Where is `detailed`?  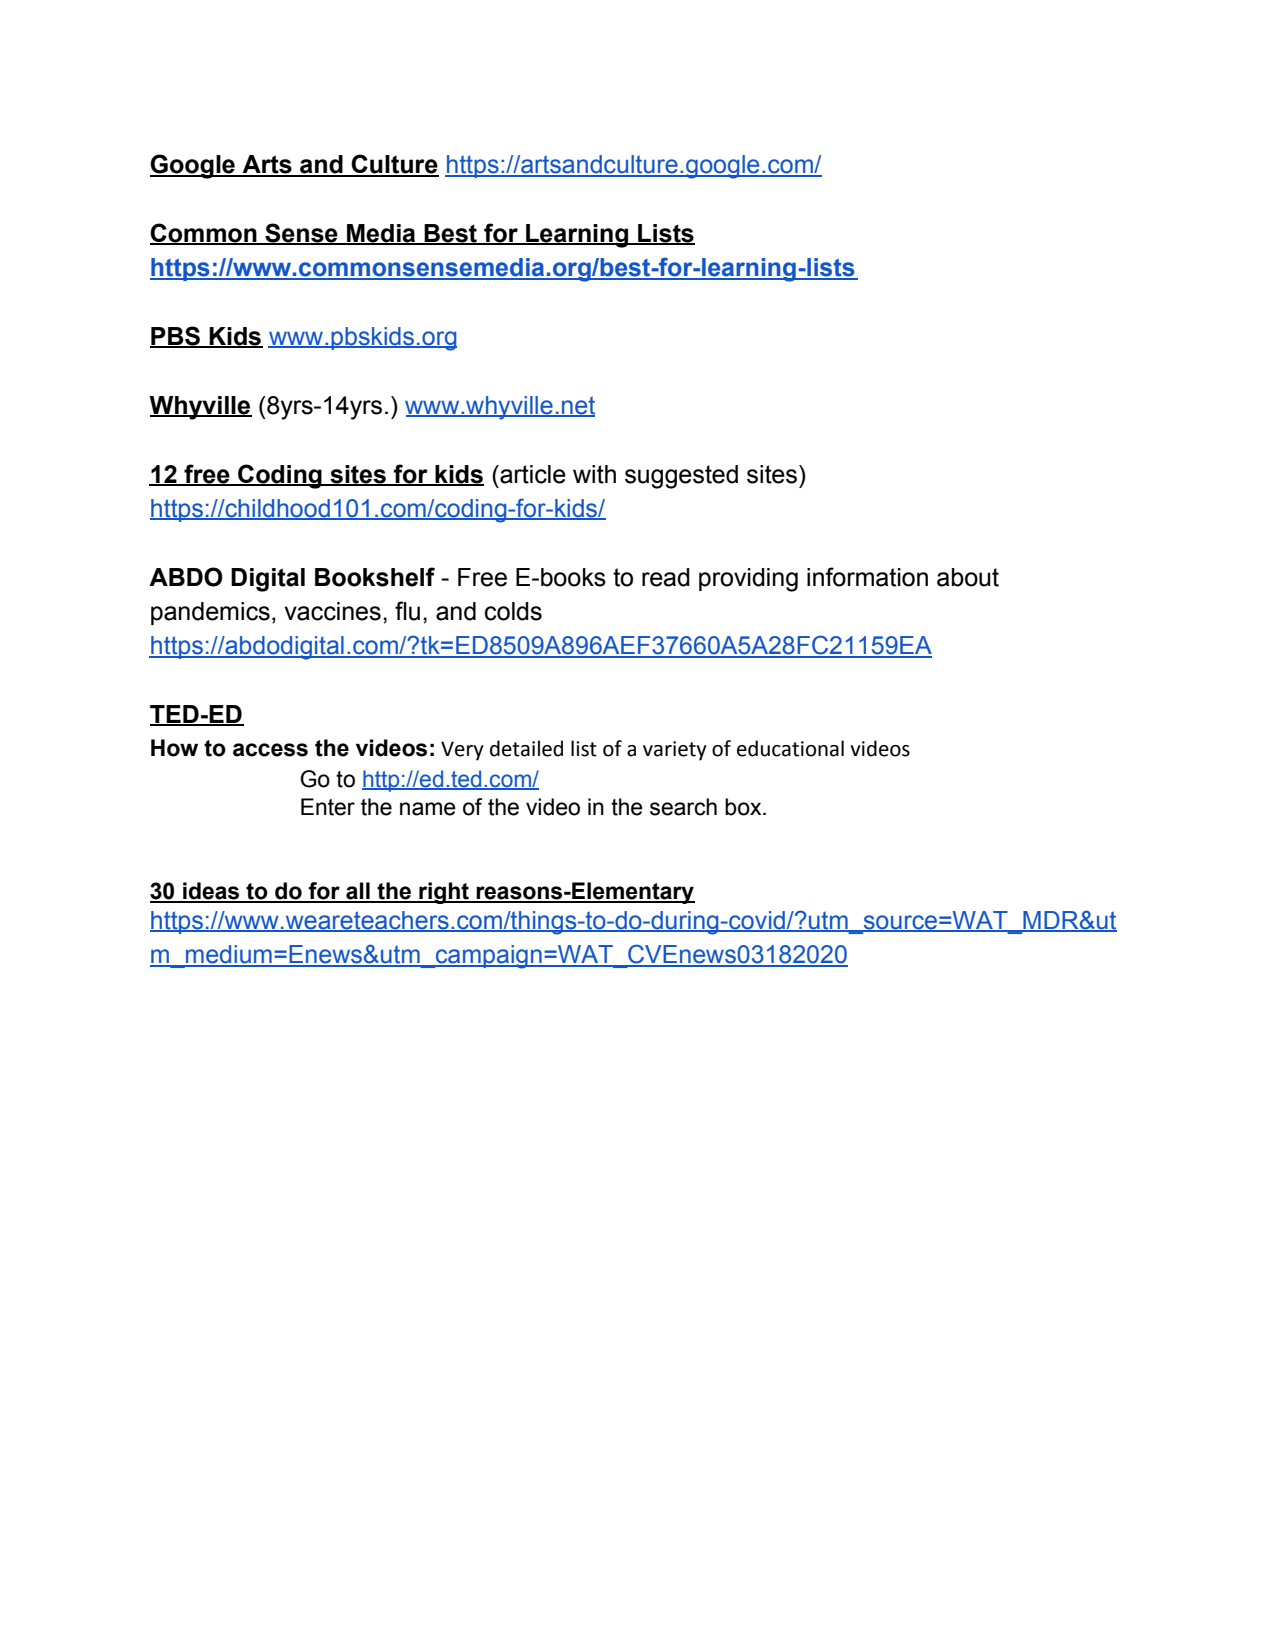
detailed is located at coordinates (526, 748).
